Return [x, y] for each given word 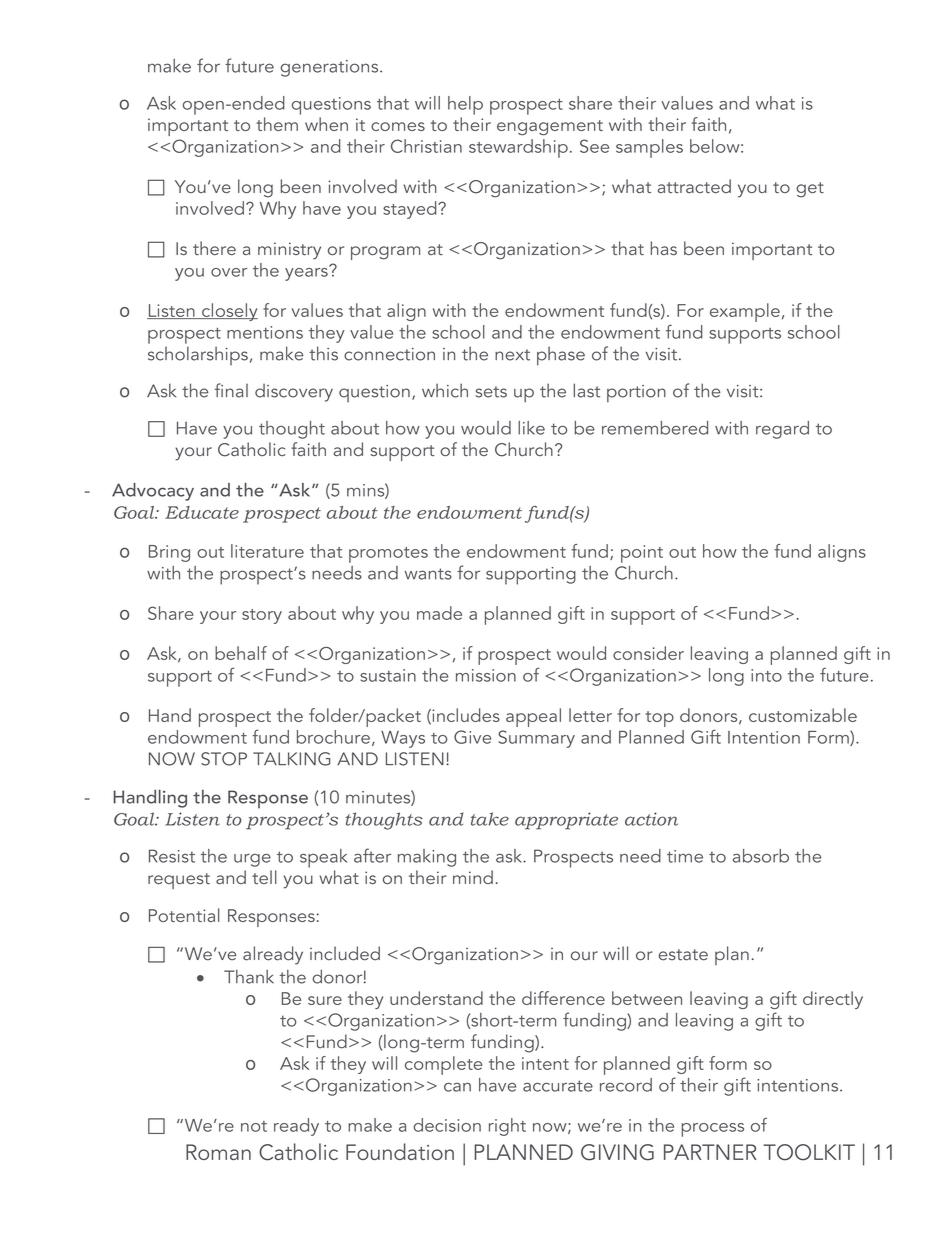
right [507, 1127]
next [512, 355]
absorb [761, 856]
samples [649, 148]
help [465, 105]
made [439, 613]
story [262, 616]
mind [473, 877]
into [766, 675]
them [277, 124]
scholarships [198, 355]
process [713, 1130]
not [254, 1126]
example [745, 312]
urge [252, 860]
